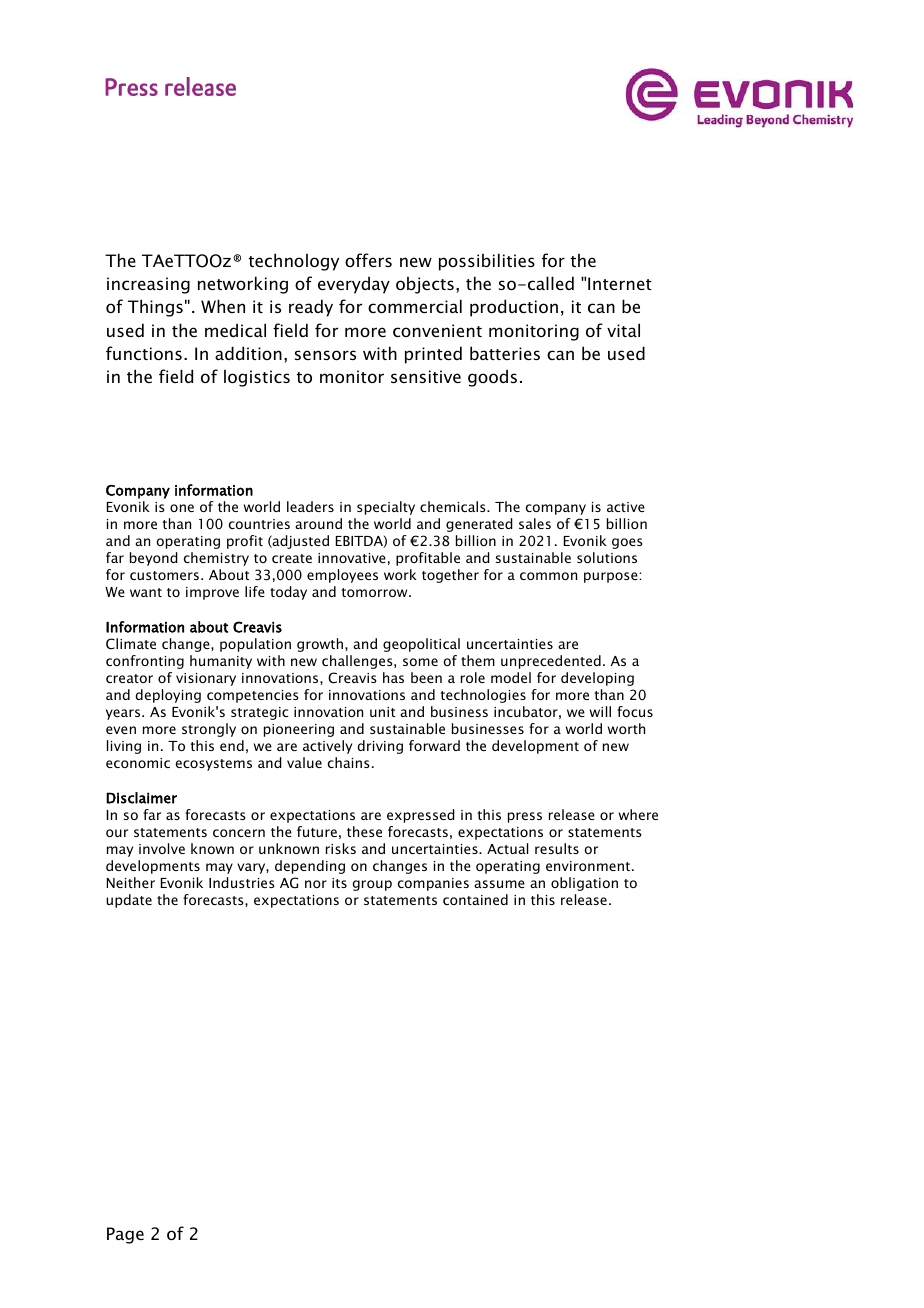  Describe the element at coordinates (372, 885) in the page. I see `group` at that location.
